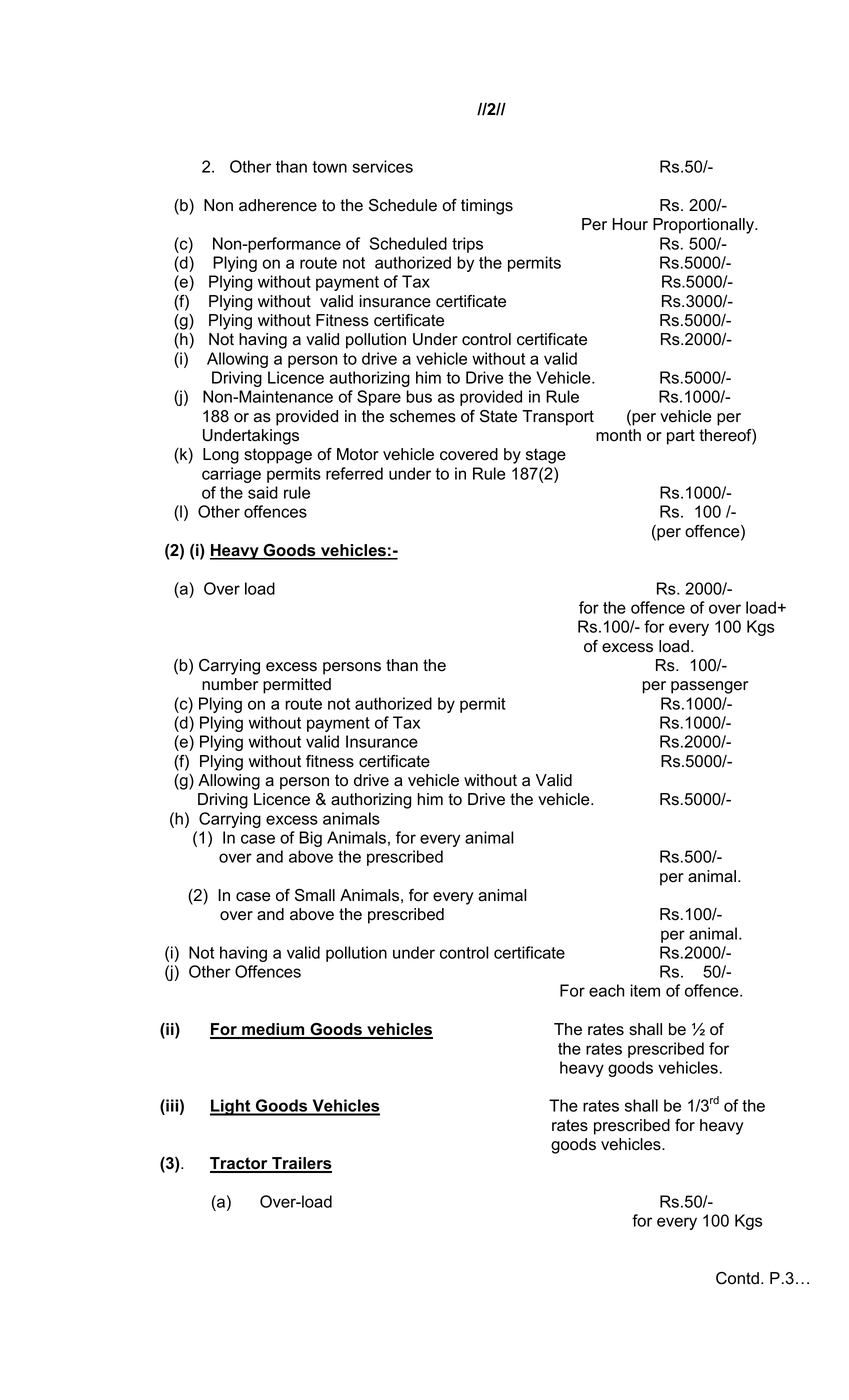  Describe the element at coordinates (704, 226) in the image. I see `Proportionally` at that location.
